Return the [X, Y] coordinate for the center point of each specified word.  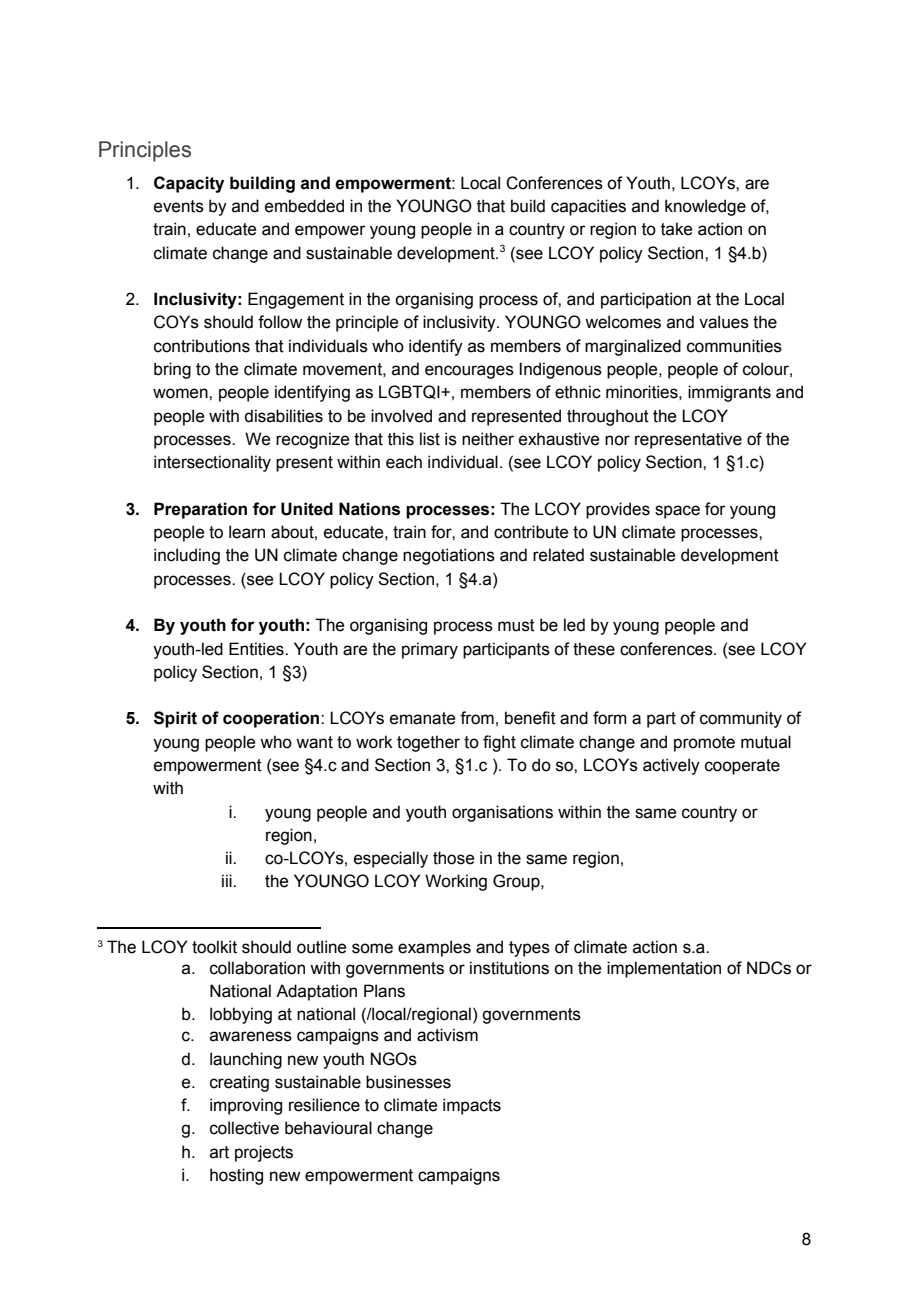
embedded [304, 206]
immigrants [729, 393]
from [477, 718]
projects [264, 1153]
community [741, 719]
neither [488, 439]
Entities [257, 649]
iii [228, 880]
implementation [664, 969]
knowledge [705, 207]
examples [434, 948]
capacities [588, 207]
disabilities [283, 416]
